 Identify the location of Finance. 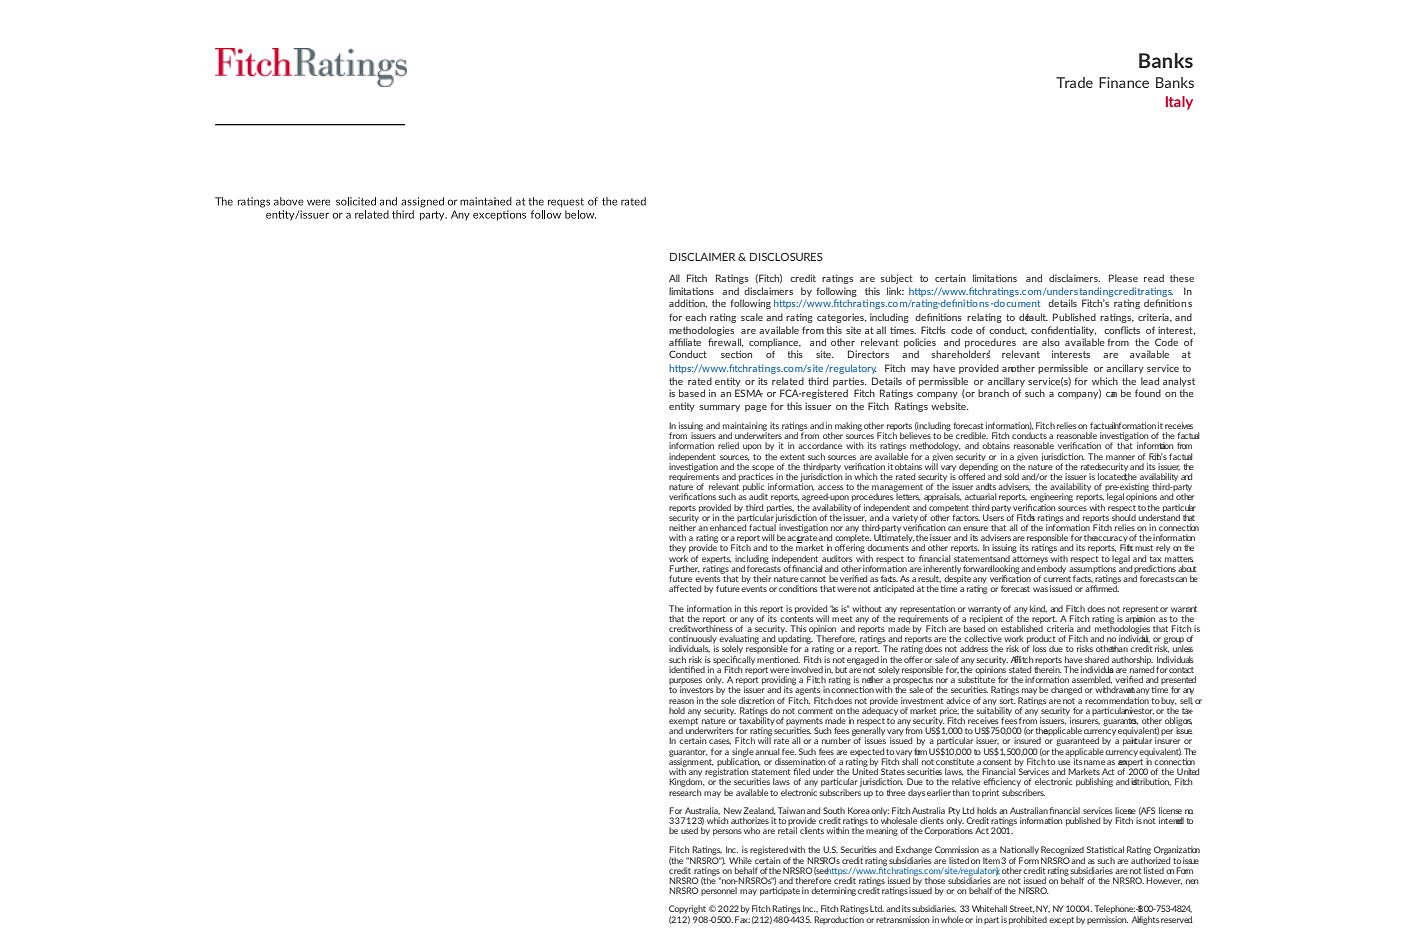
(1124, 82).
